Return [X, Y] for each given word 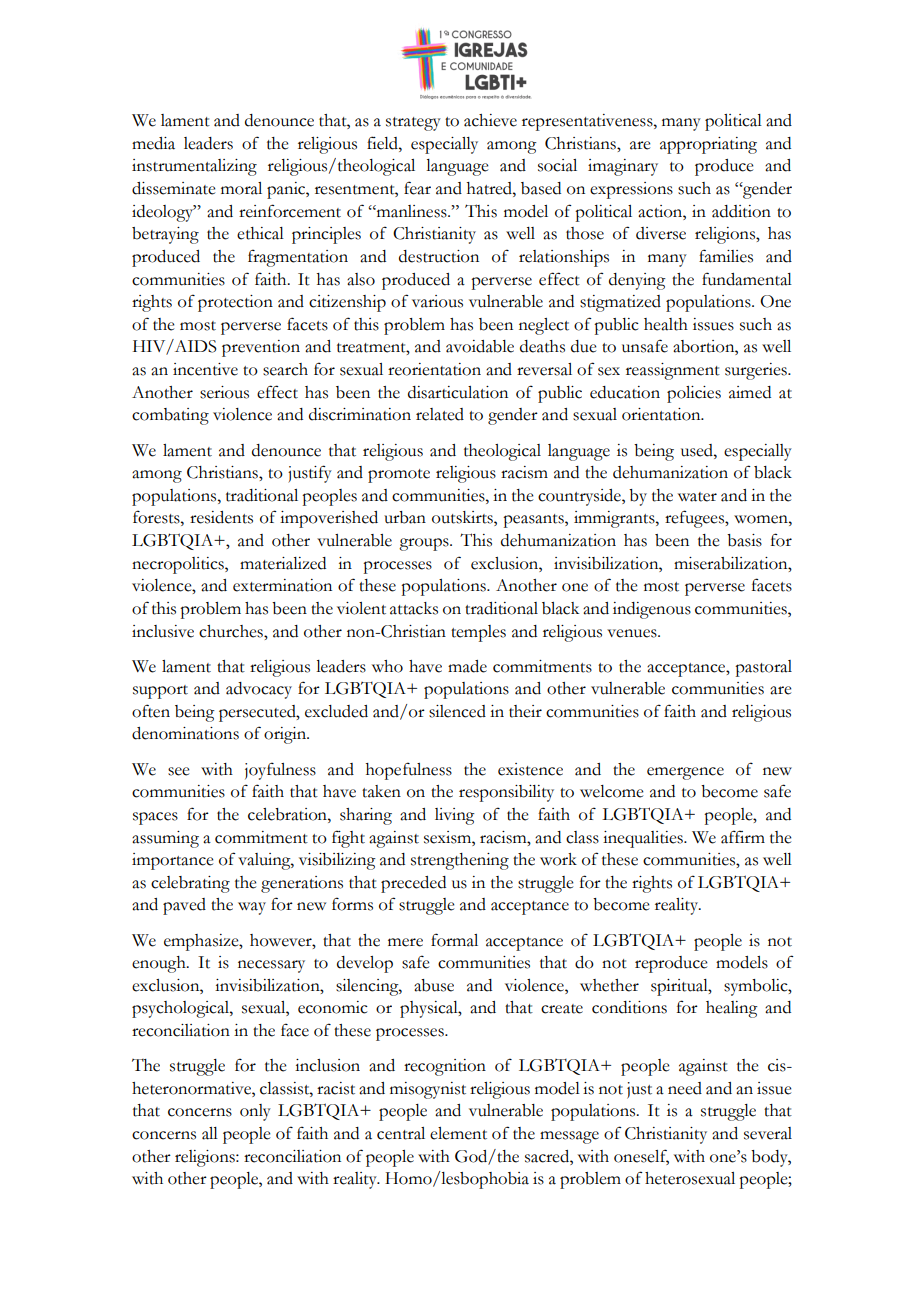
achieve [490, 120]
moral [241, 188]
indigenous [652, 610]
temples [478, 633]
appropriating [708, 145]
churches [232, 631]
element [458, 1133]
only [255, 1112]
